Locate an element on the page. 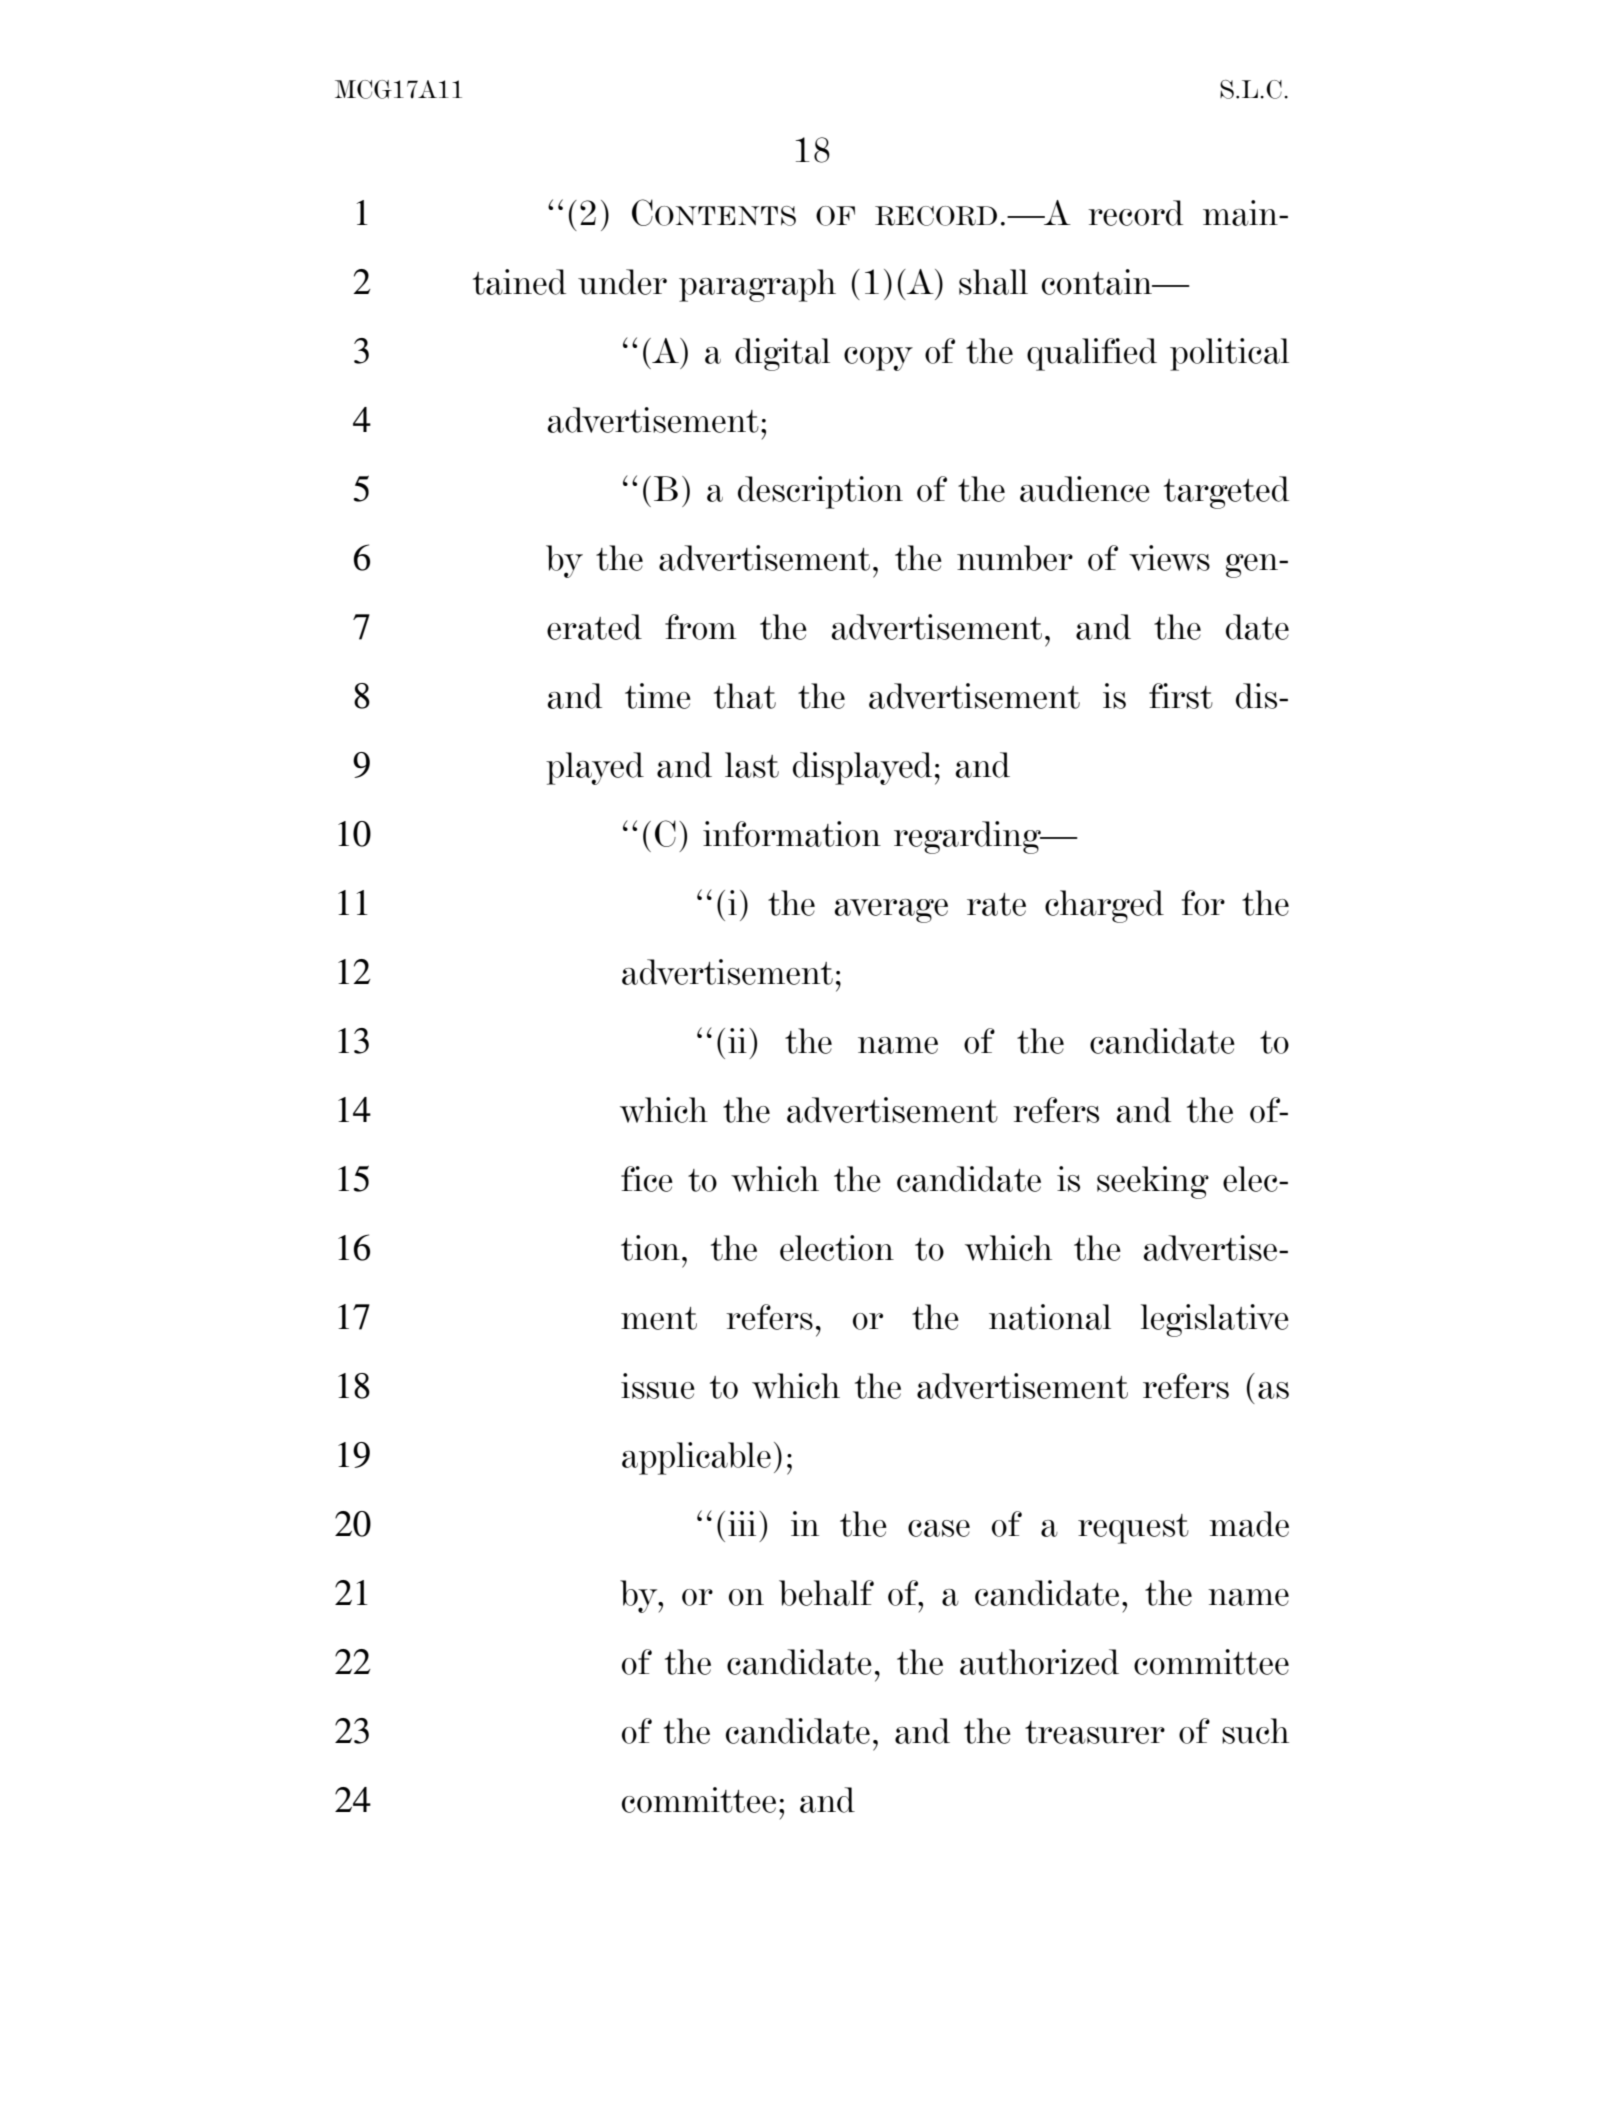  issue is located at coordinates (658, 1386).
